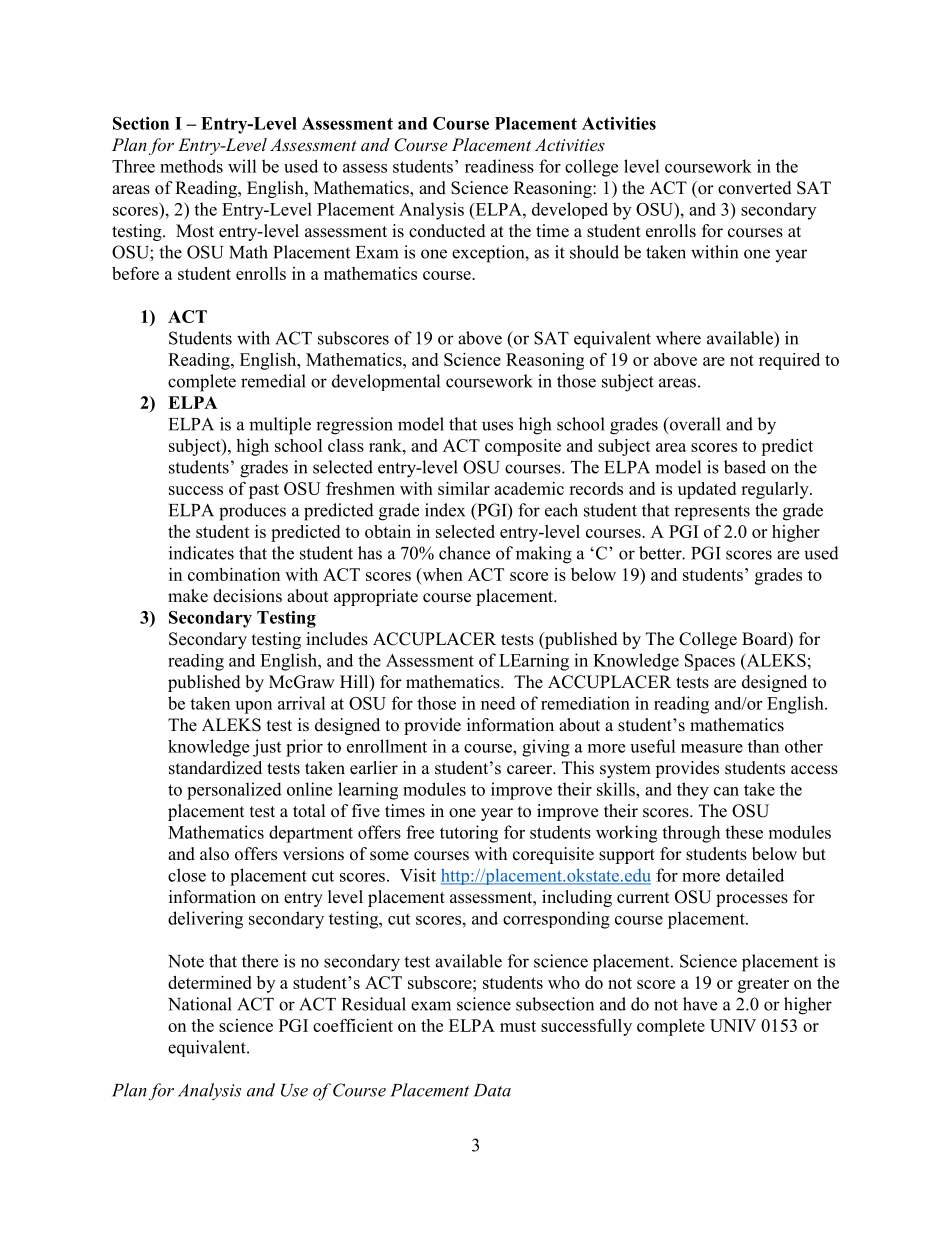 This screenshot has width=952, height=1233. I want to click on similar, so click(464, 488).
